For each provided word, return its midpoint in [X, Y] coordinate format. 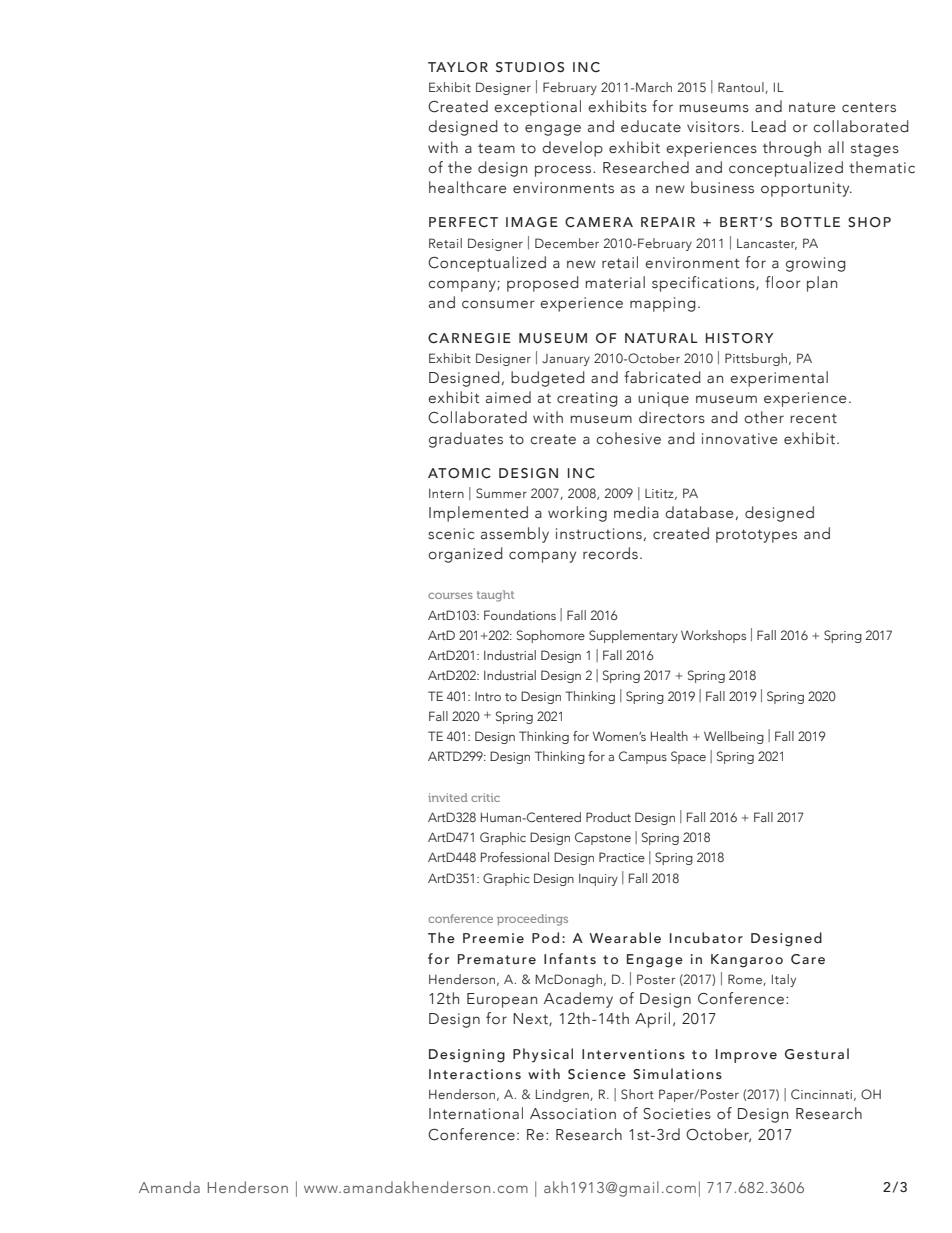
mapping [663, 304]
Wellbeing [734, 737]
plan [822, 284]
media [636, 512]
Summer [501, 493]
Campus [643, 757]
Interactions [475, 1074]
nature [812, 107]
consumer [498, 304]
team [496, 148]
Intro [488, 696]
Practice [622, 857]
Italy [784, 980]
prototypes [756, 536]
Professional [515, 857]
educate [651, 126]
